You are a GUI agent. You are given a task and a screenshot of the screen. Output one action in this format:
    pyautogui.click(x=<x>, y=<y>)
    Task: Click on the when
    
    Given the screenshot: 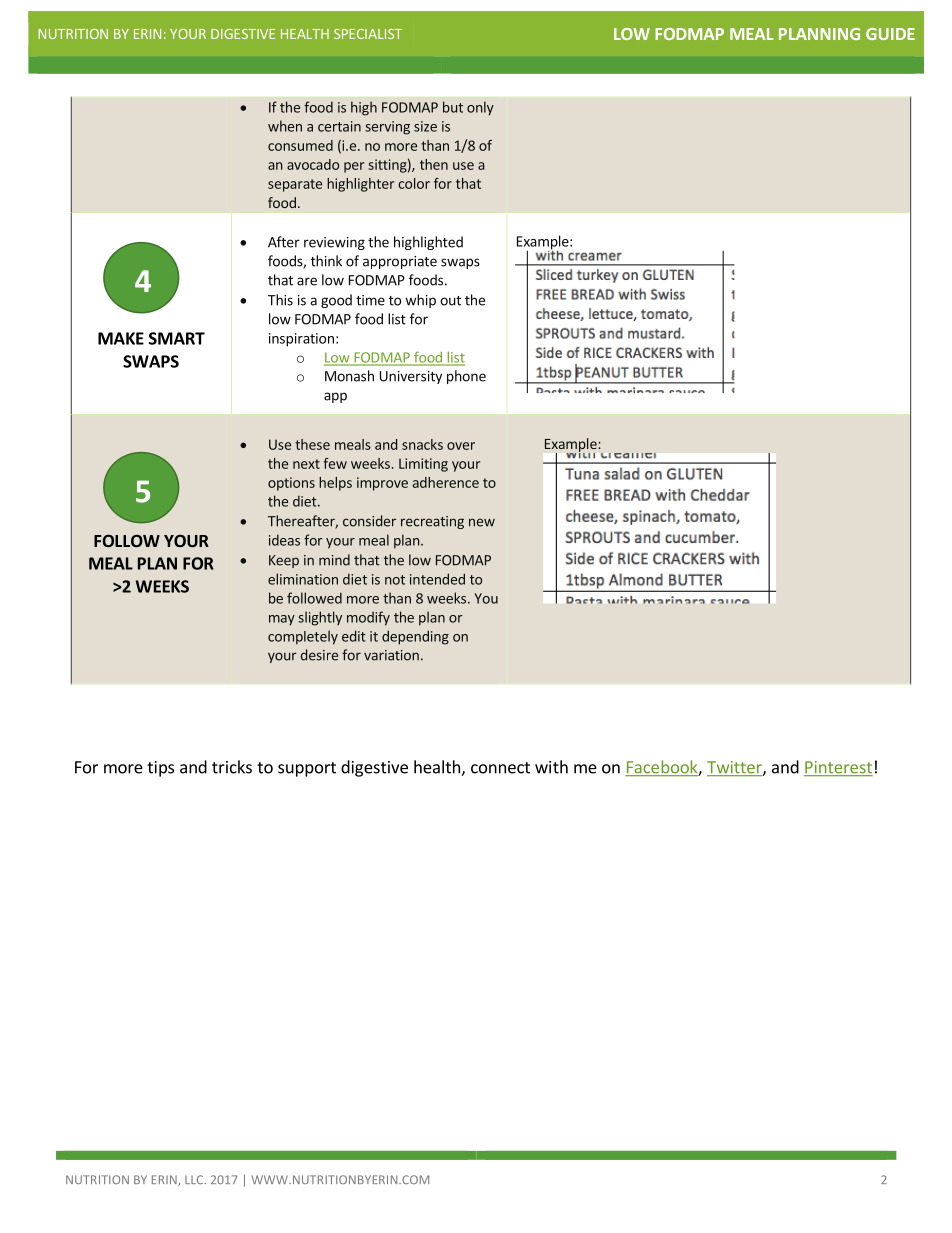 What is the action you would take?
    pyautogui.click(x=285, y=126)
